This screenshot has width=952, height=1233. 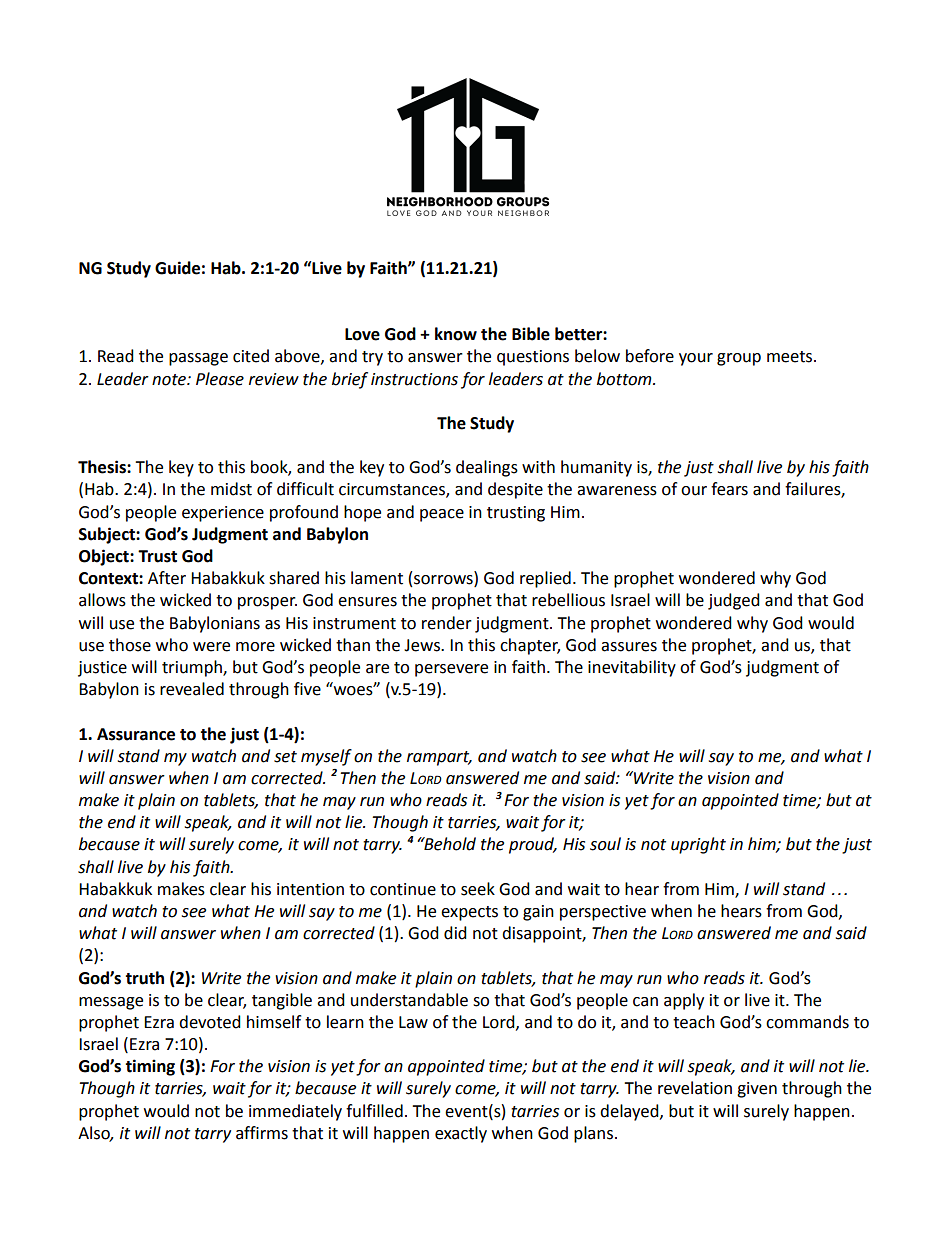 I want to click on timing, so click(x=150, y=1067).
